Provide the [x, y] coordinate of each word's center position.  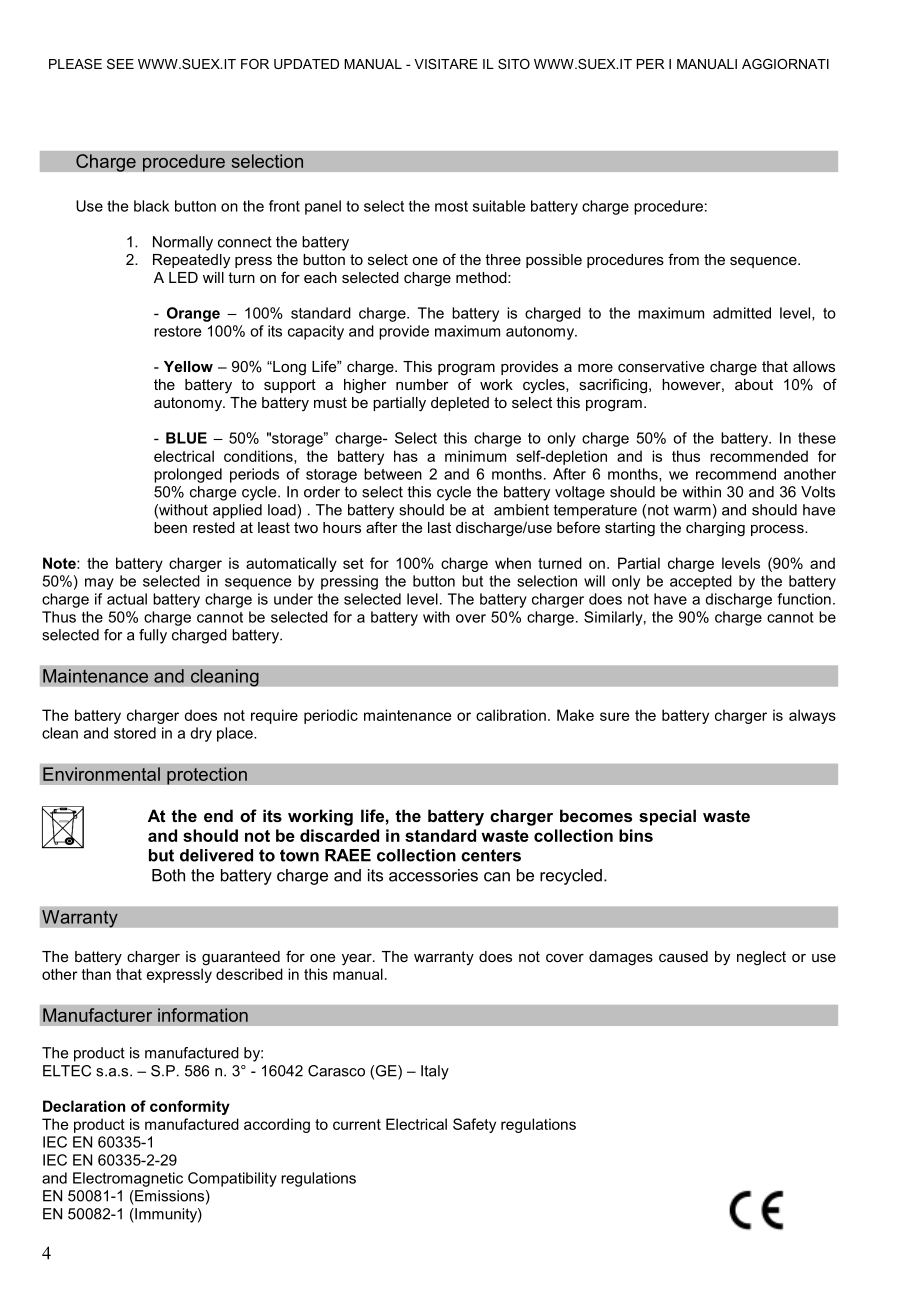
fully [153, 636]
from [683, 259]
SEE [120, 64]
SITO [514, 64]
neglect [761, 958]
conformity [190, 1107]
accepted [701, 582]
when [513, 563]
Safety [474, 1125]
